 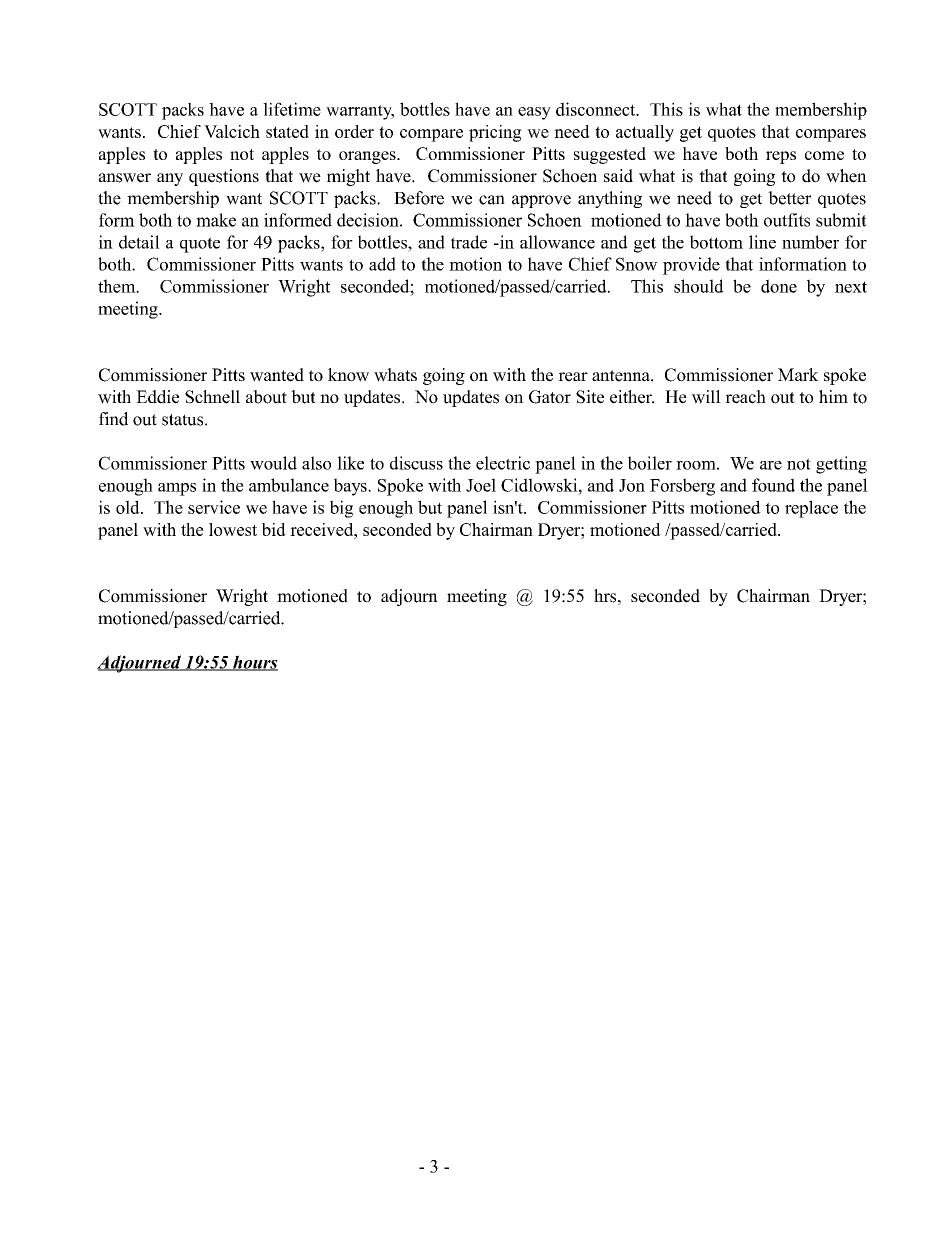 What do you see at coordinates (273, 463) in the screenshot?
I see `would` at bounding box center [273, 463].
